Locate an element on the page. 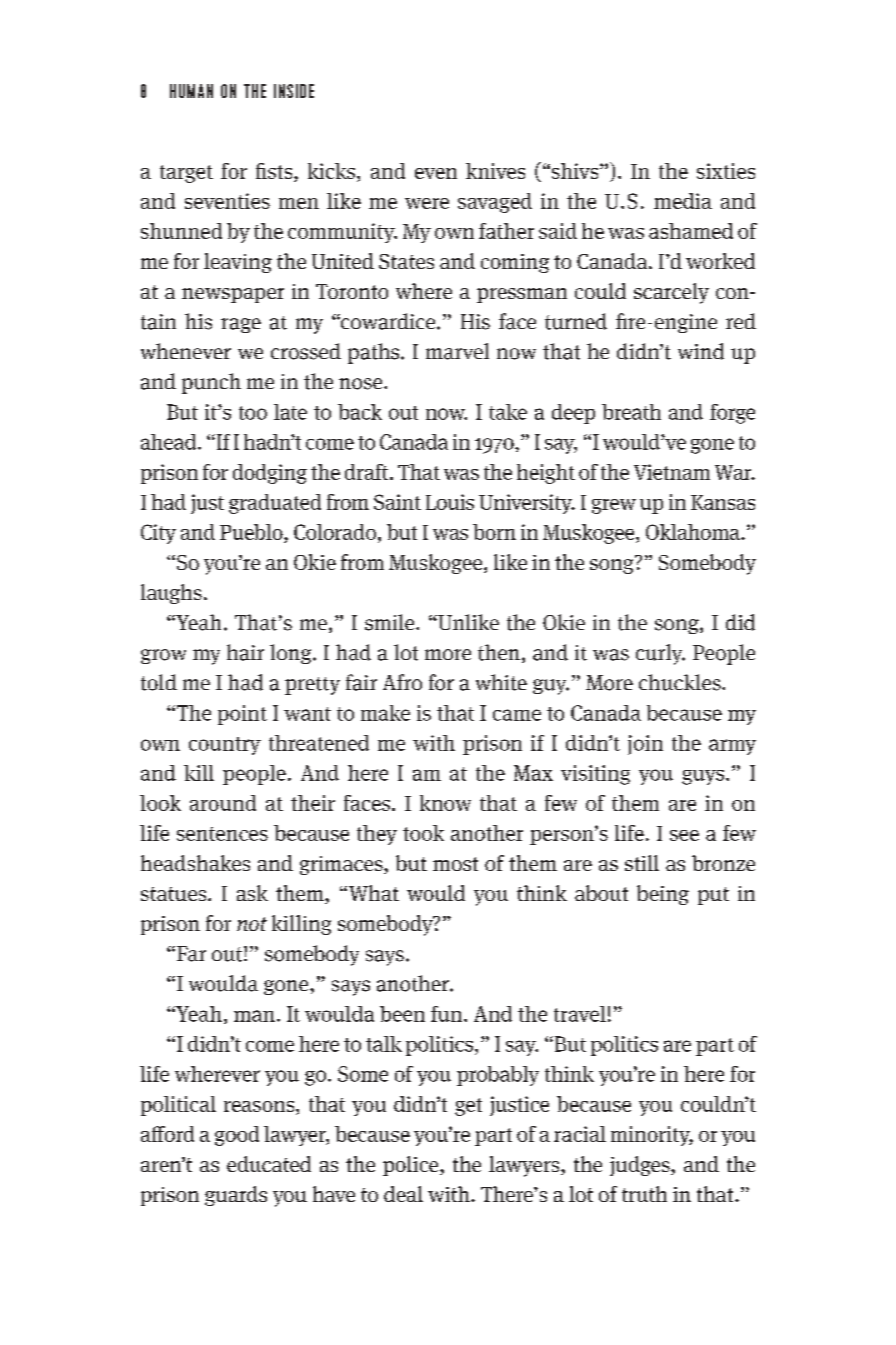 This image has height=1345, width=896. HUMAN is located at coordinates (191, 91).
